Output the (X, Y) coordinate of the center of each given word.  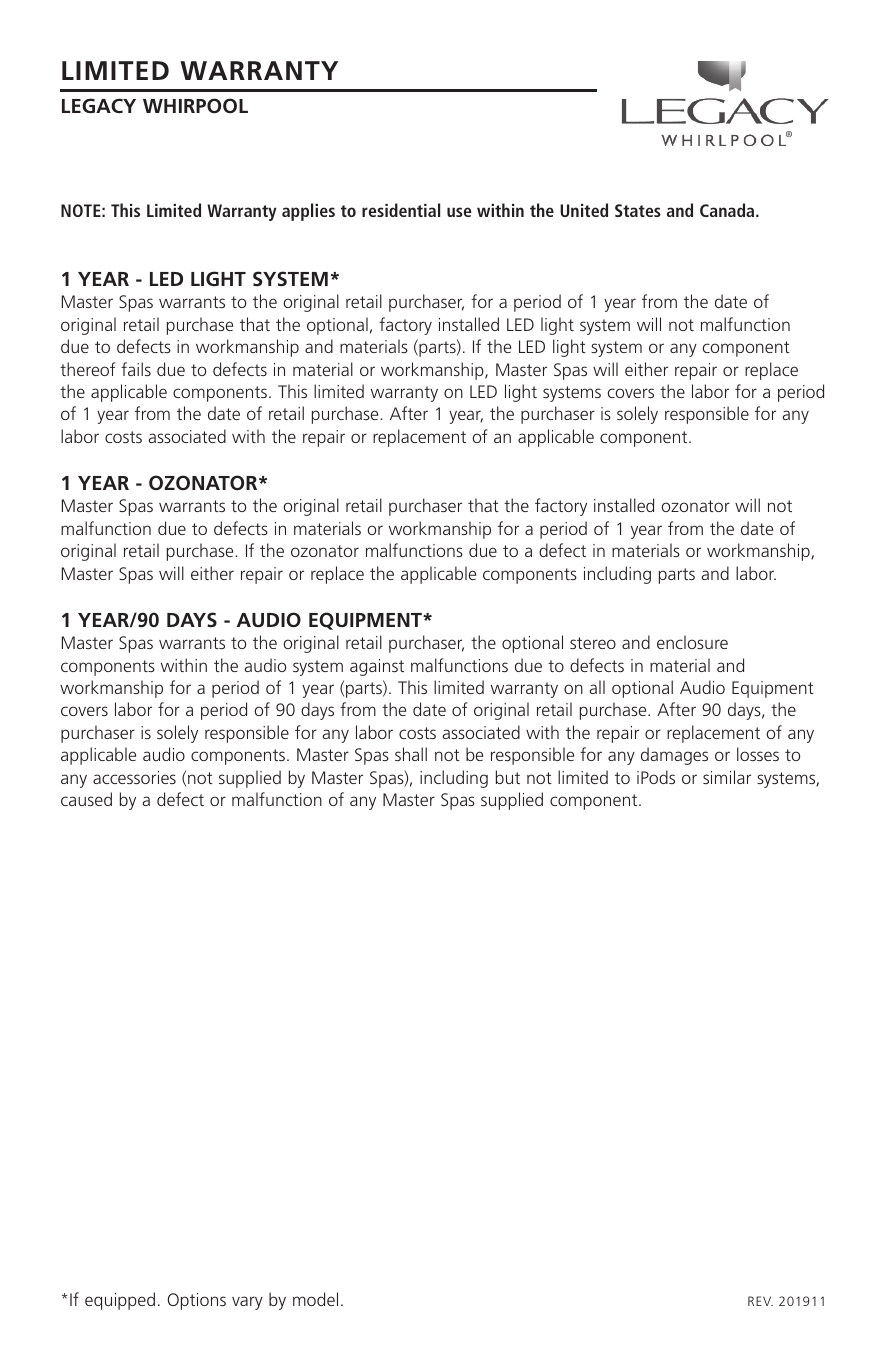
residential (401, 210)
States (638, 210)
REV (760, 1301)
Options (196, 1301)
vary (247, 1303)
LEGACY (99, 105)
